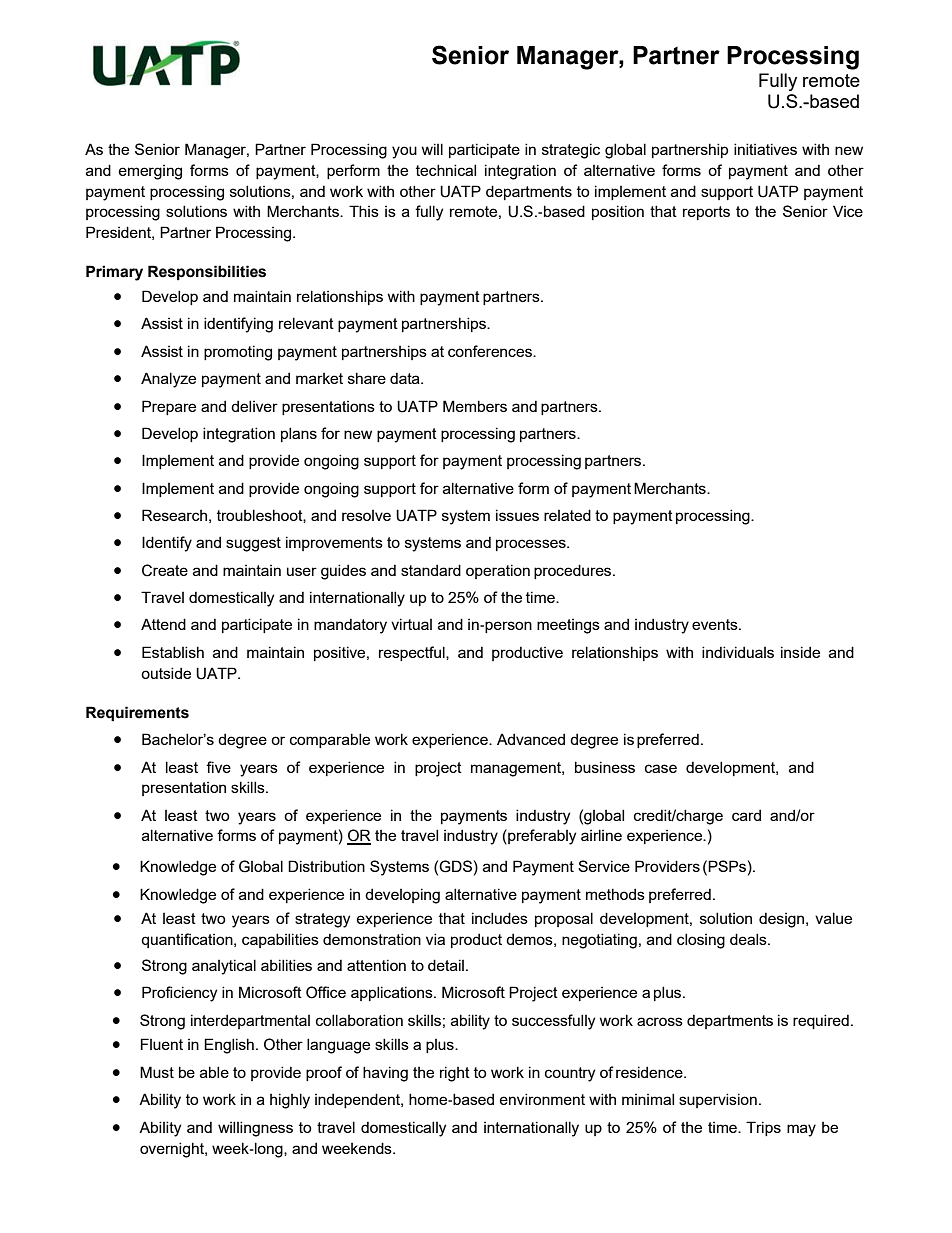 The image size is (952, 1233). I want to click on Establish, so click(173, 652).
